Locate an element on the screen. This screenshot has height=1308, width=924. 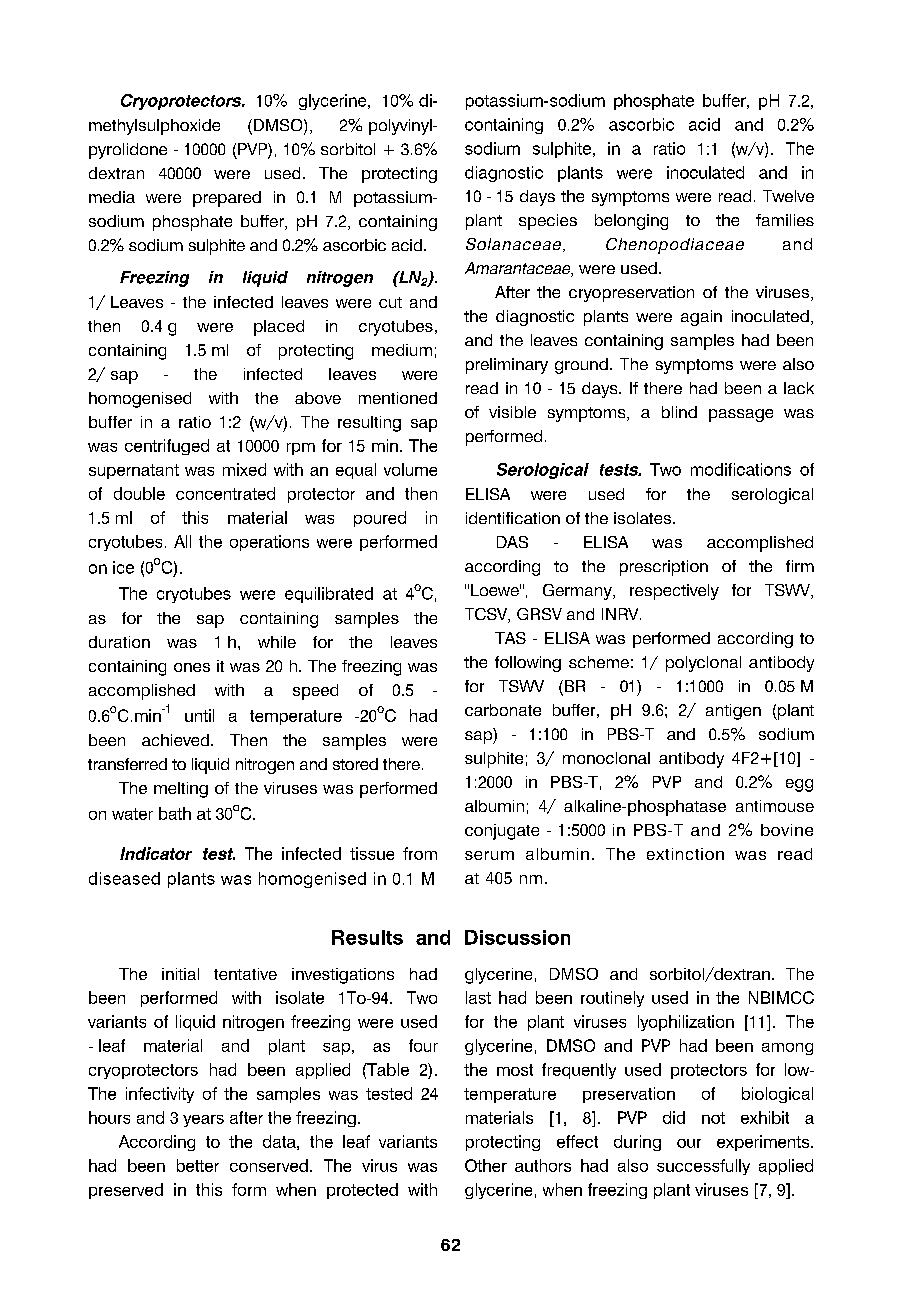
antigen is located at coordinates (733, 712).
